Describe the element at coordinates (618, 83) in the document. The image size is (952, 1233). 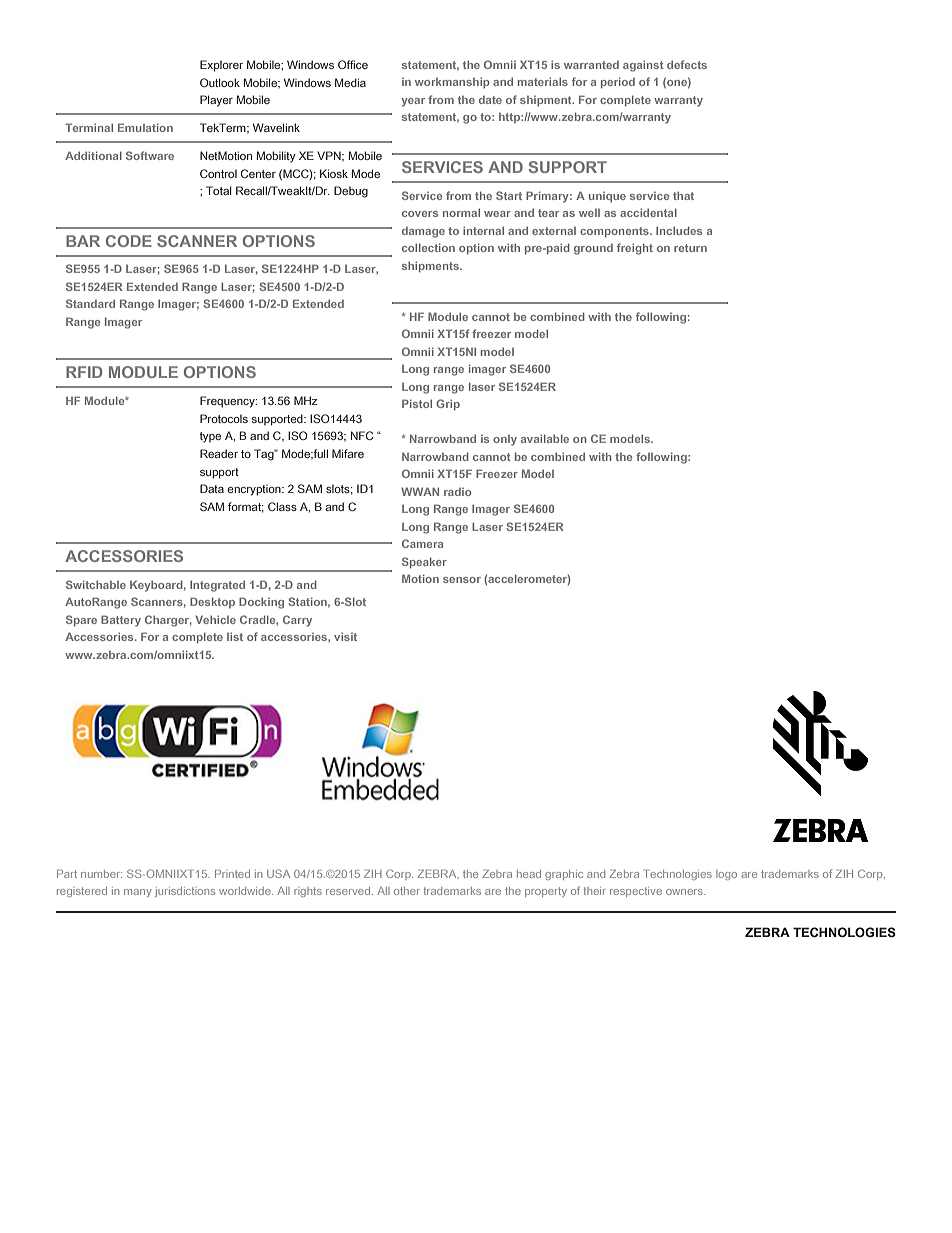
I see `period` at that location.
